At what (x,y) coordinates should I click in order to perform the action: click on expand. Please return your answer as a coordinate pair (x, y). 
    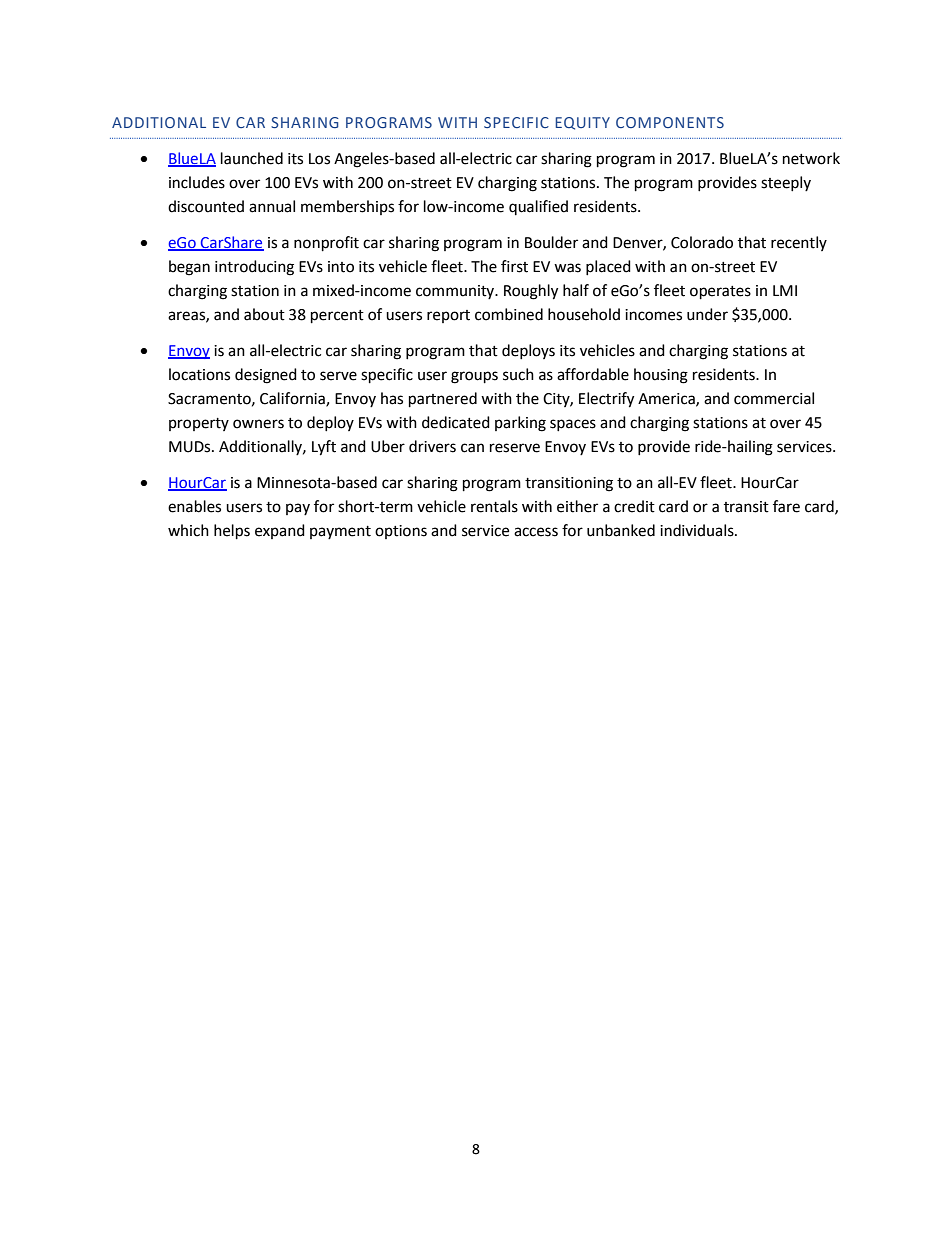
    Looking at the image, I should click on (280, 531).
